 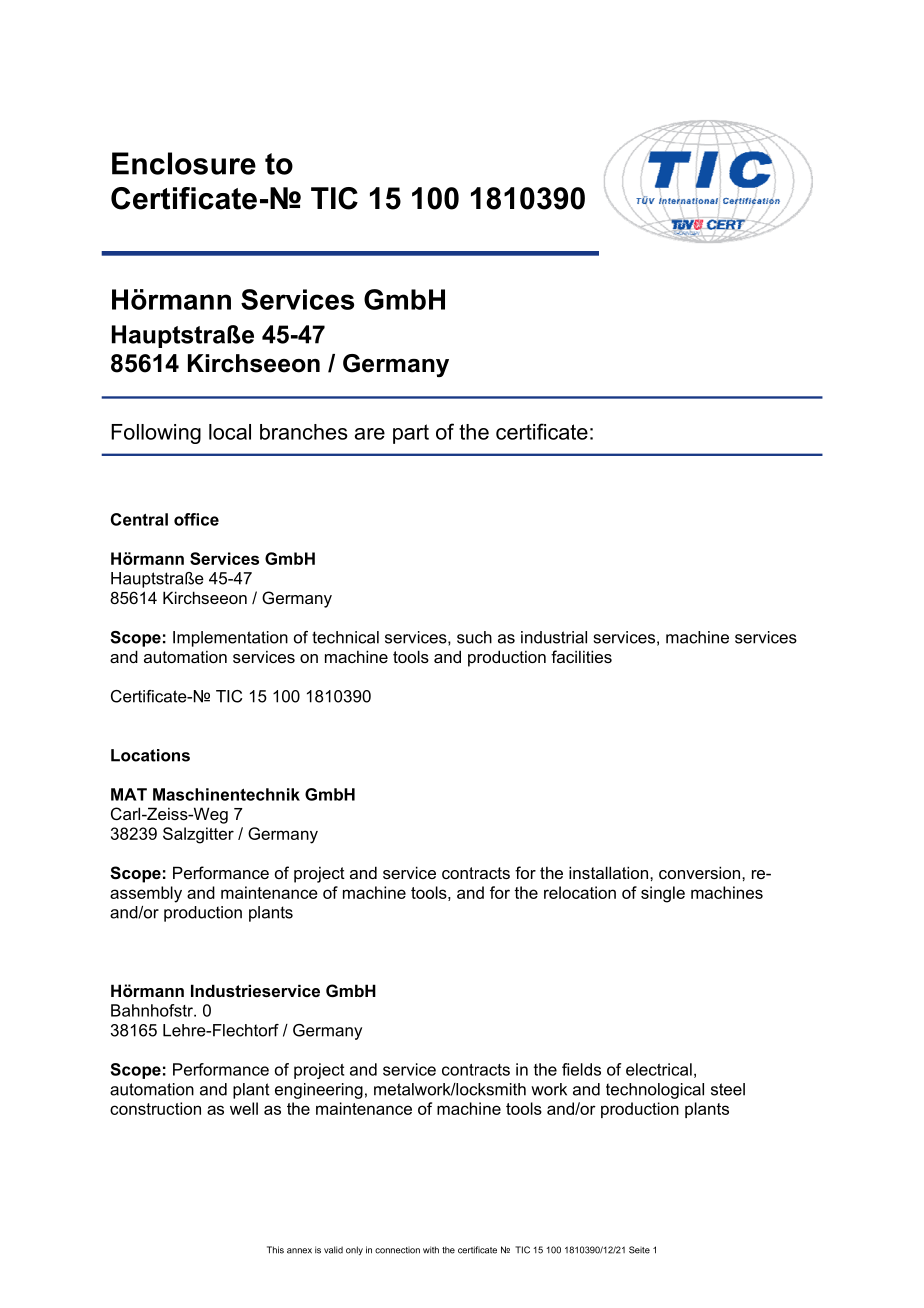 I want to click on Seite, so click(x=639, y=1250).
